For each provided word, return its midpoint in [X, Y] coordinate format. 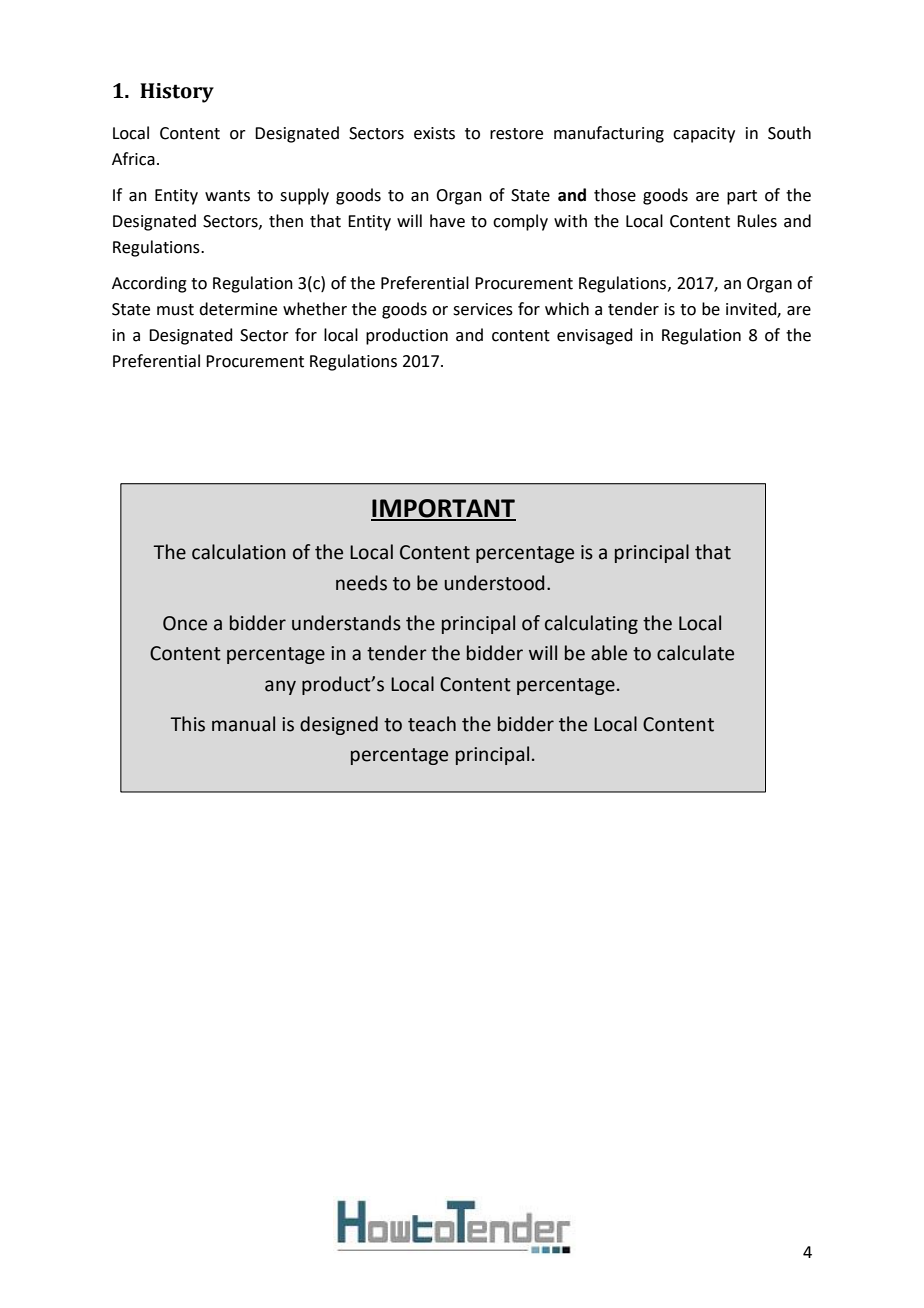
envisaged [595, 336]
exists [434, 133]
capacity [704, 135]
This [187, 724]
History [177, 93]
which [567, 309]
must [175, 310]
